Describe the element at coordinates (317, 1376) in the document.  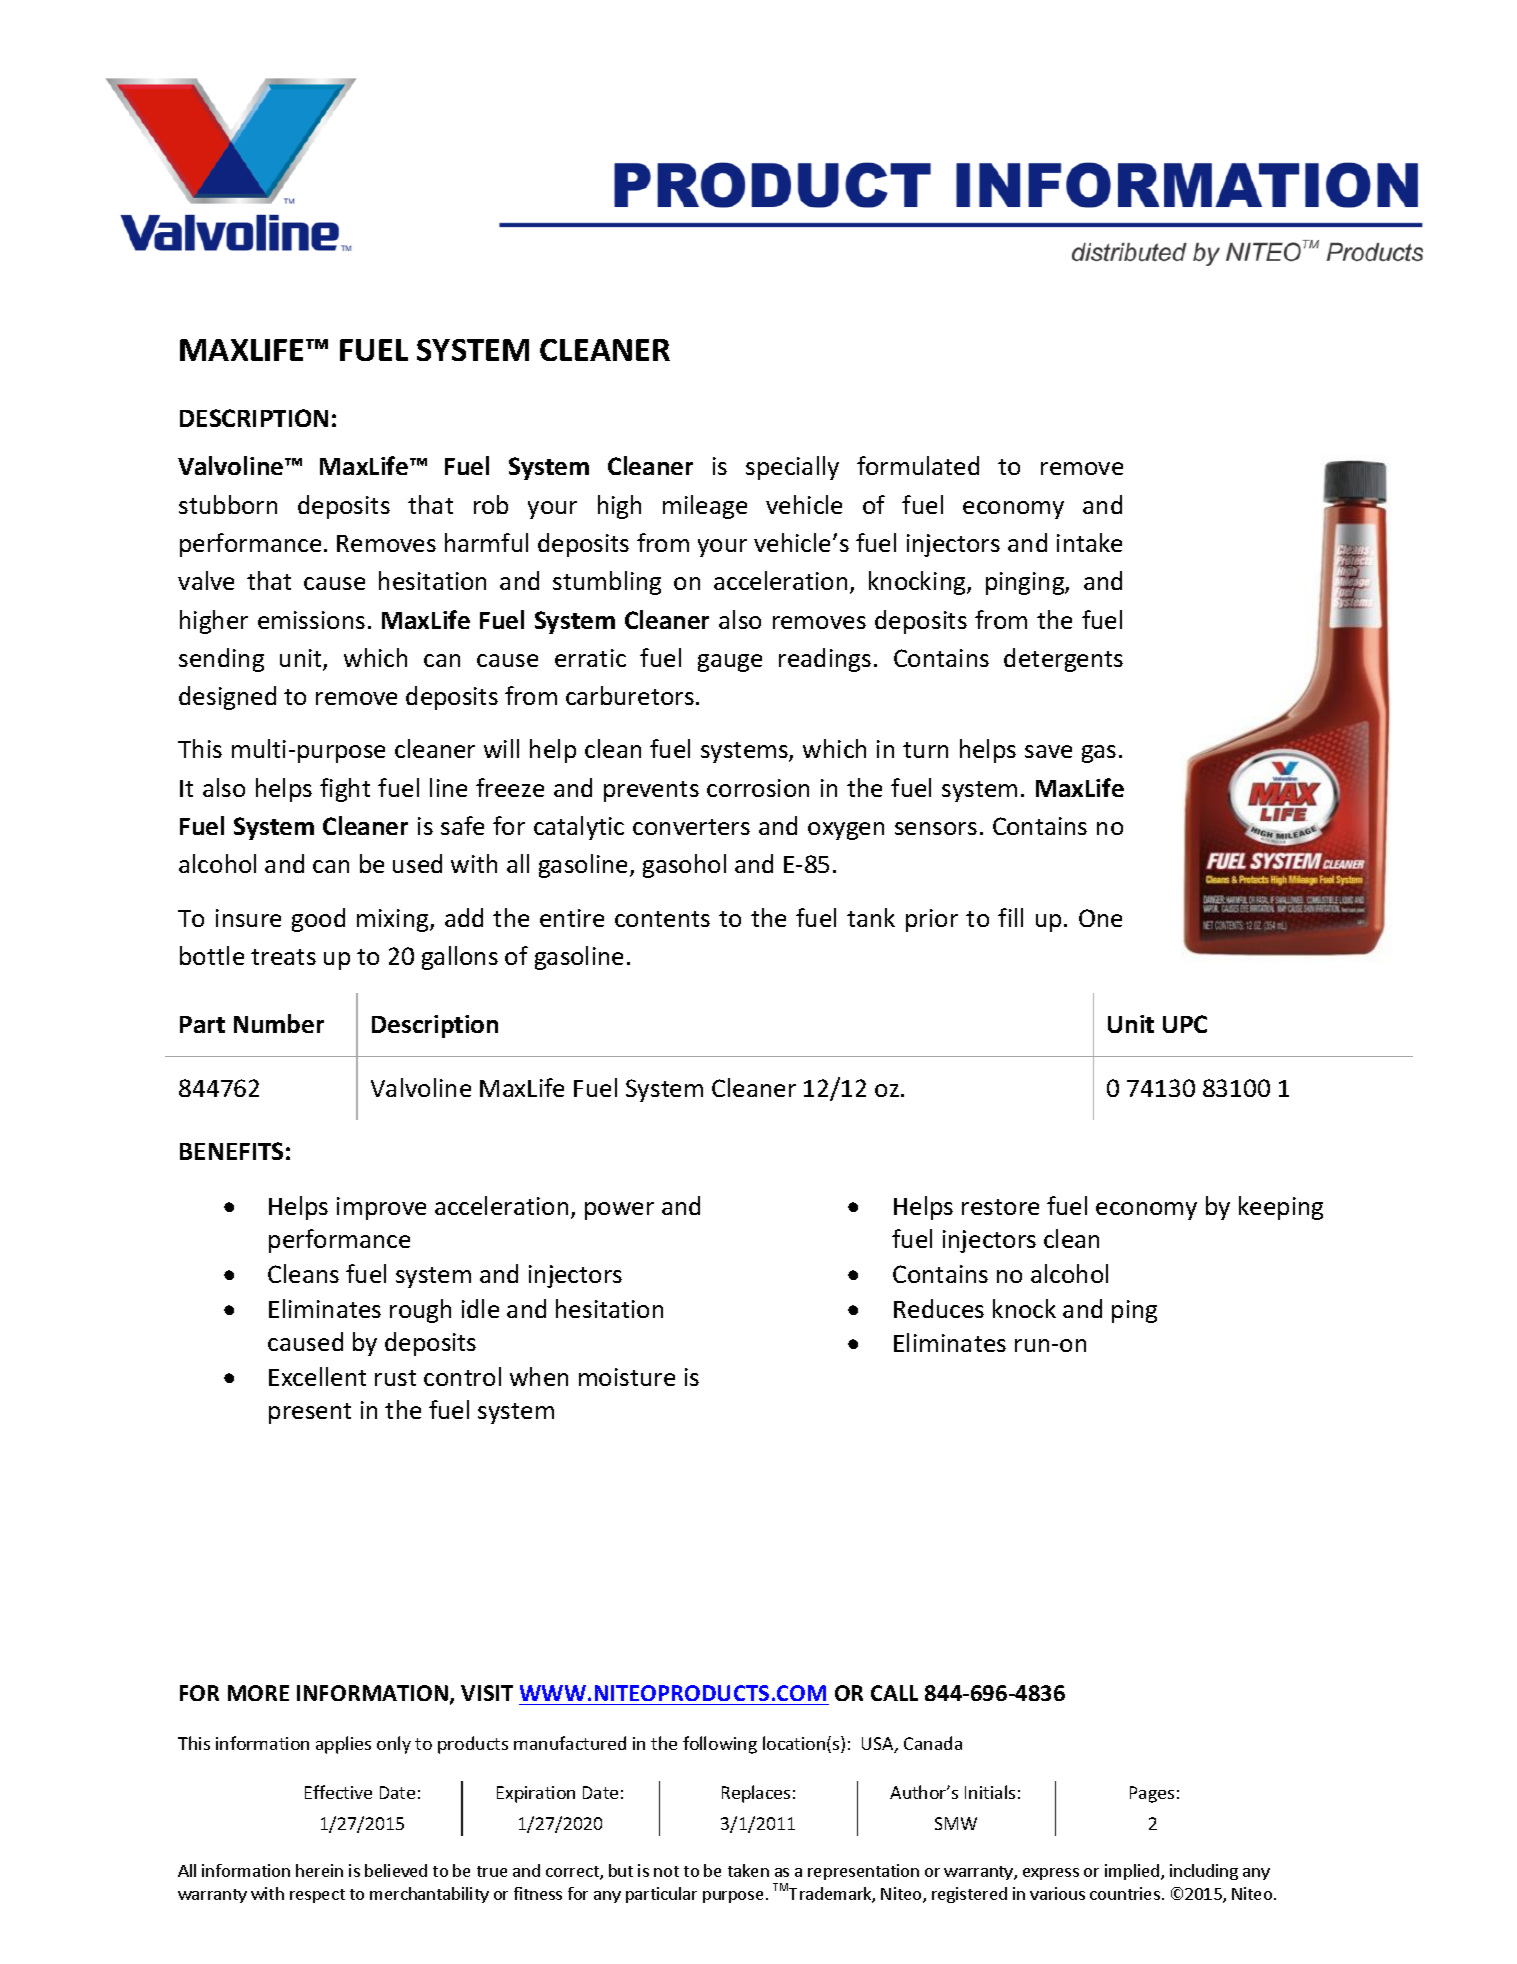
I see `Excellent` at that location.
